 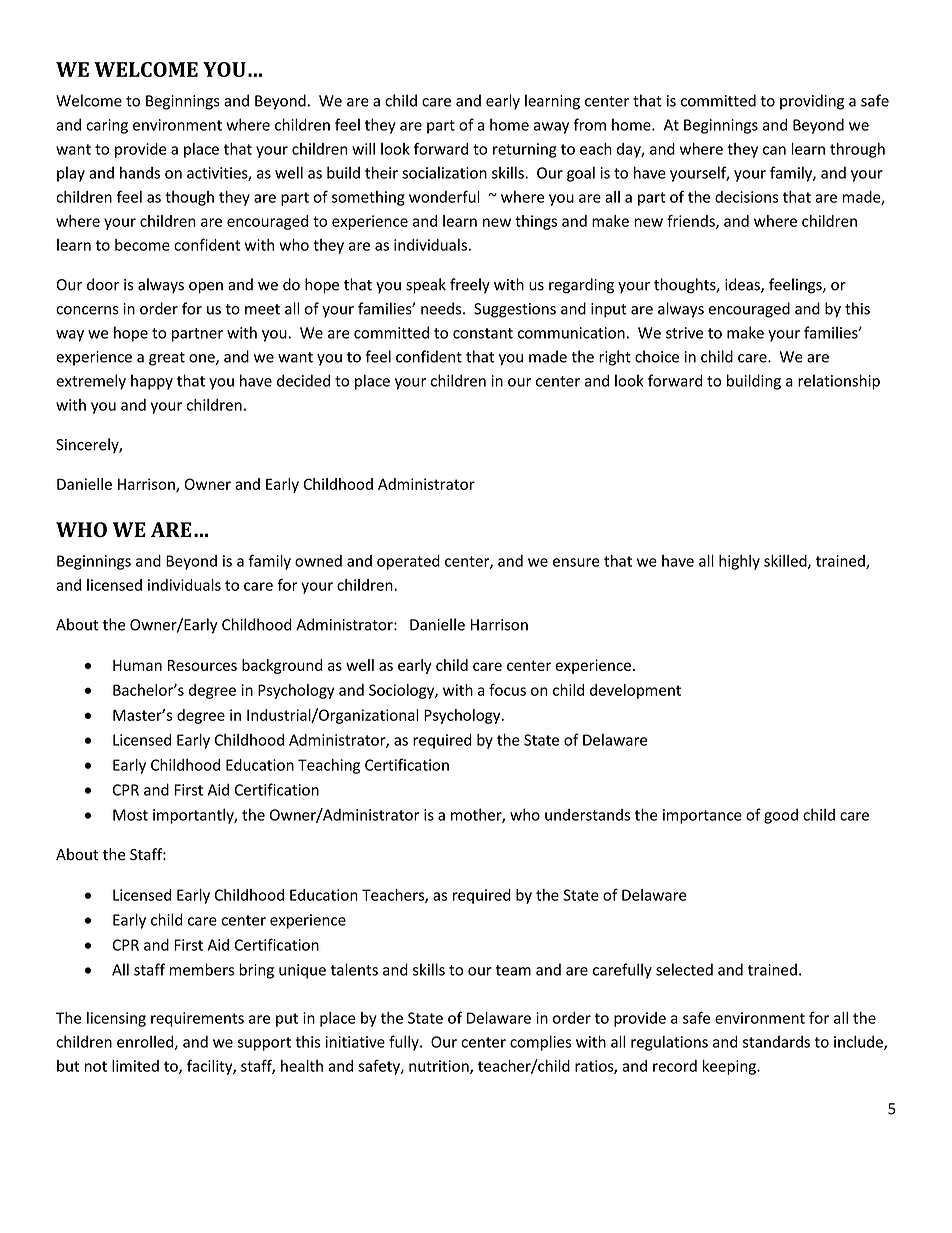 I want to click on nutrition, so click(x=440, y=1067).
